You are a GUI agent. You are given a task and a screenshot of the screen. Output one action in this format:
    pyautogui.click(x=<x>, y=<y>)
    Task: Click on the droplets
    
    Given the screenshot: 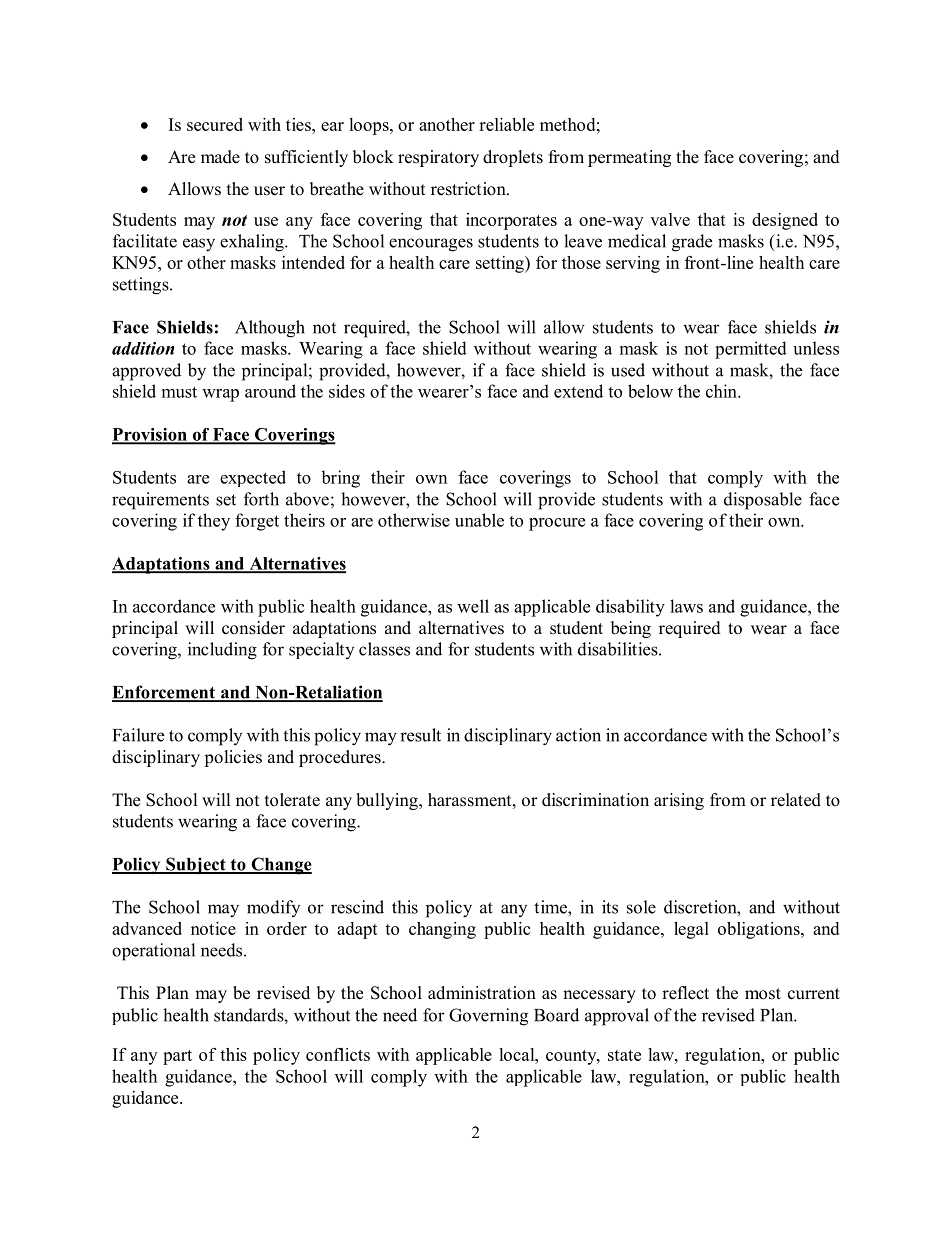 What is the action you would take?
    pyautogui.click(x=513, y=158)
